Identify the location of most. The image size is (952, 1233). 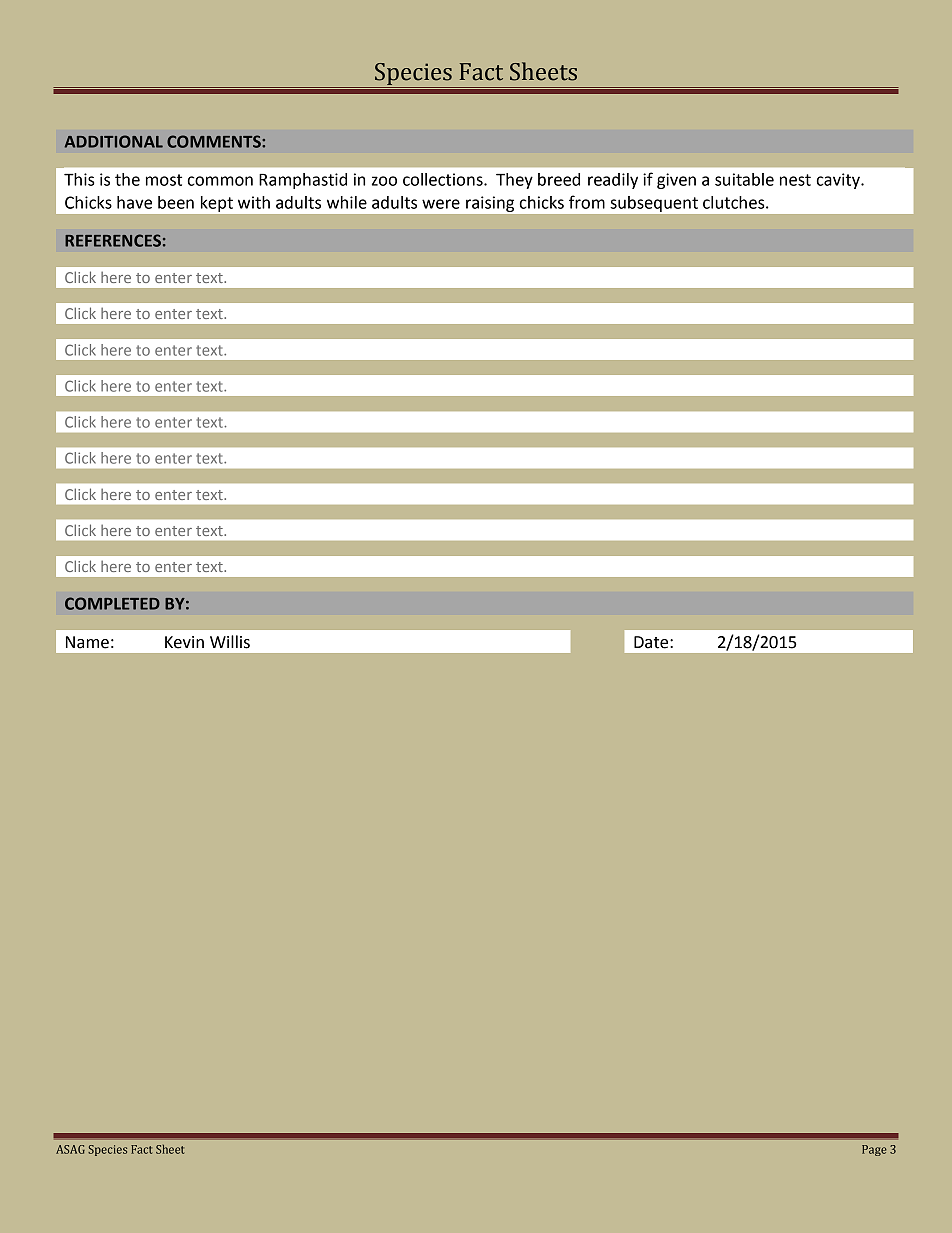
(164, 180).
